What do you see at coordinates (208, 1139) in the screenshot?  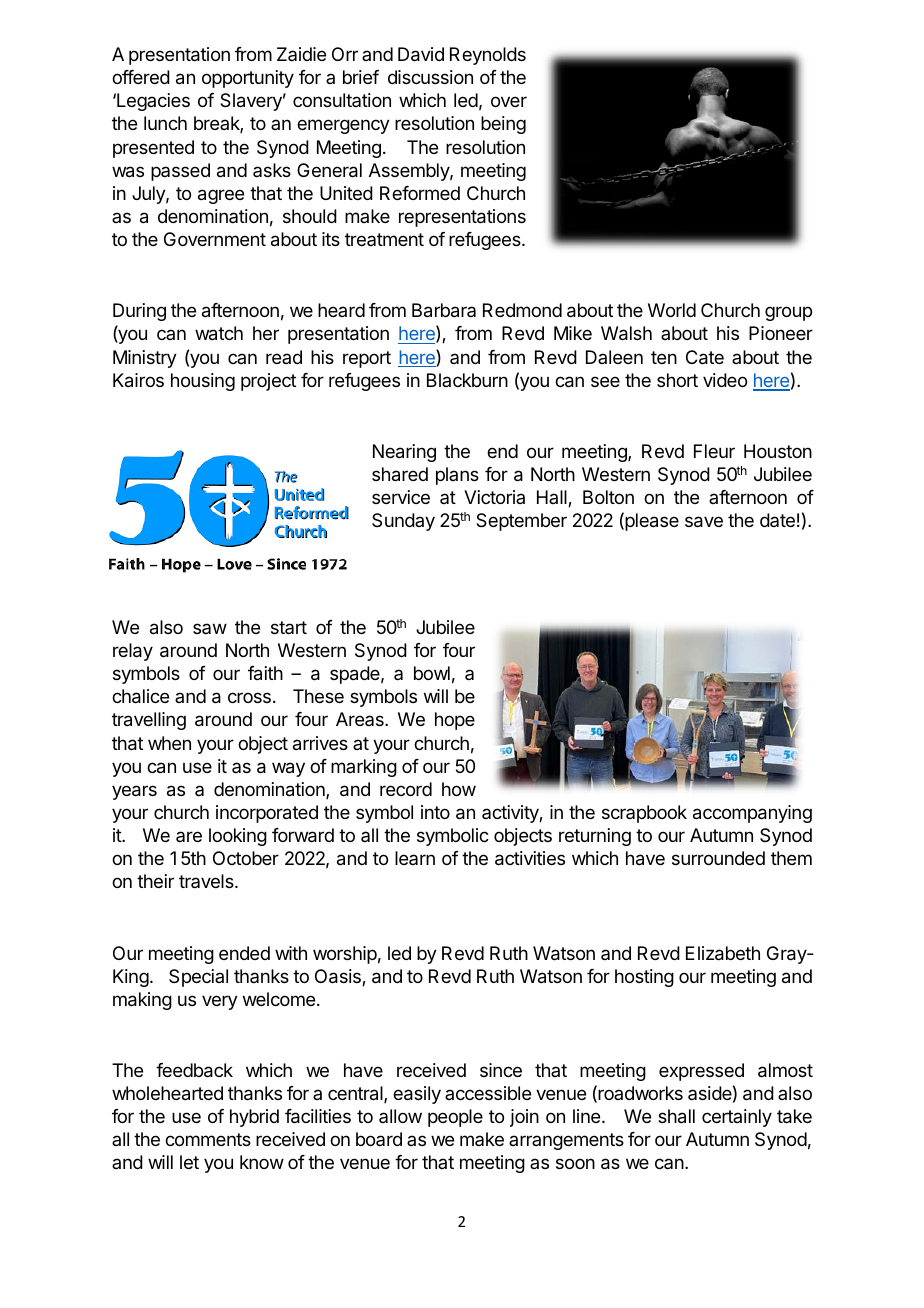 I see `comments` at bounding box center [208, 1139].
